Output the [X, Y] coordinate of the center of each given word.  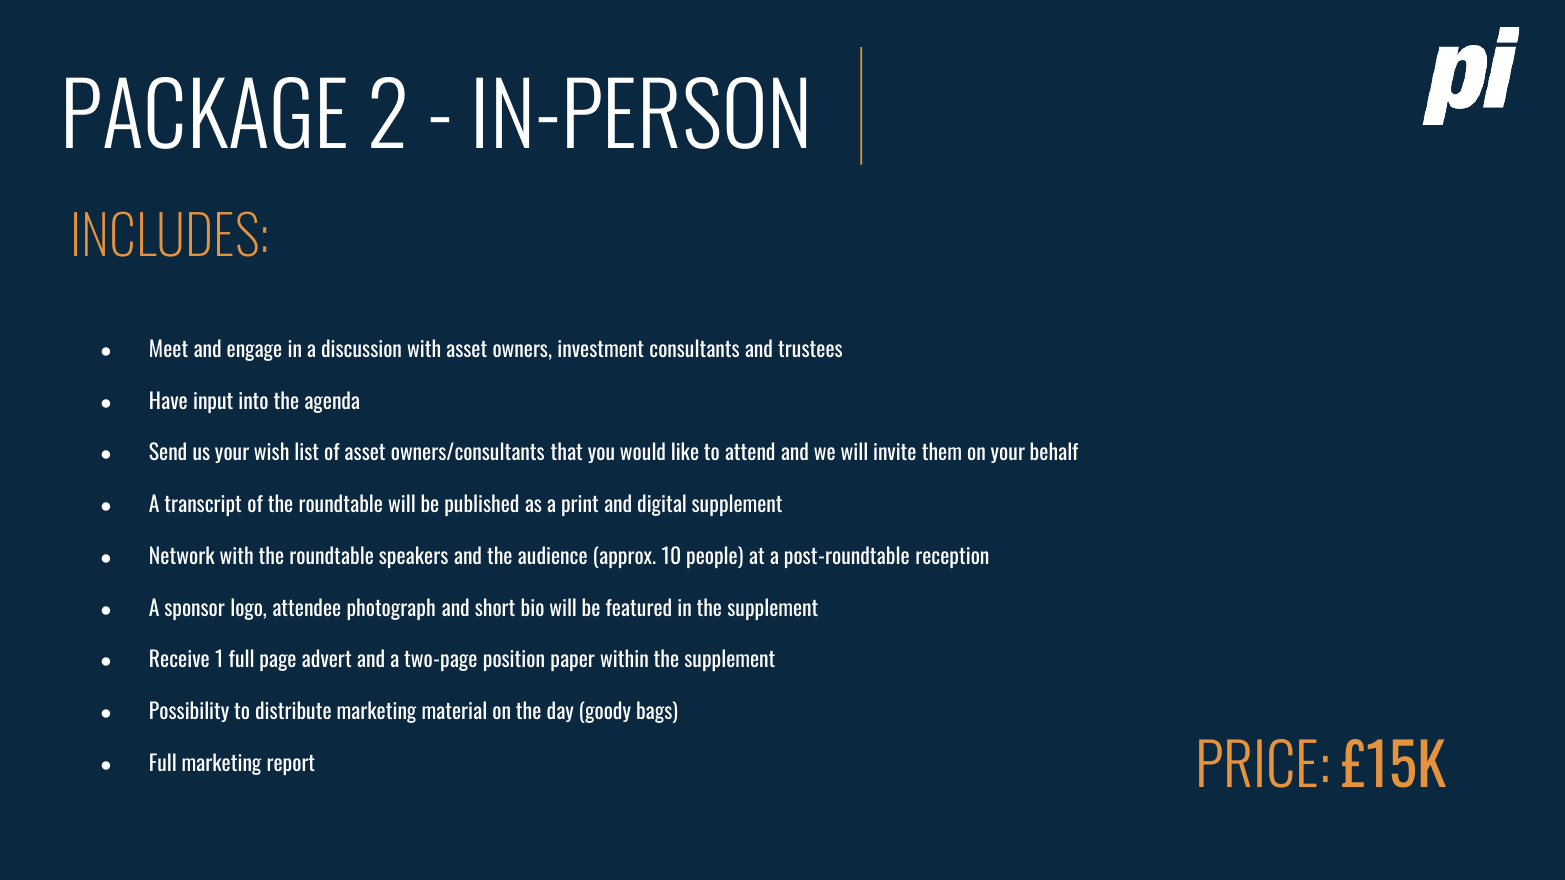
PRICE [1257, 763]
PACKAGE [206, 113]
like [685, 451]
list [307, 451]
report [291, 765]
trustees [810, 349]
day [560, 711]
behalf [1054, 451]
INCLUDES [166, 234]
